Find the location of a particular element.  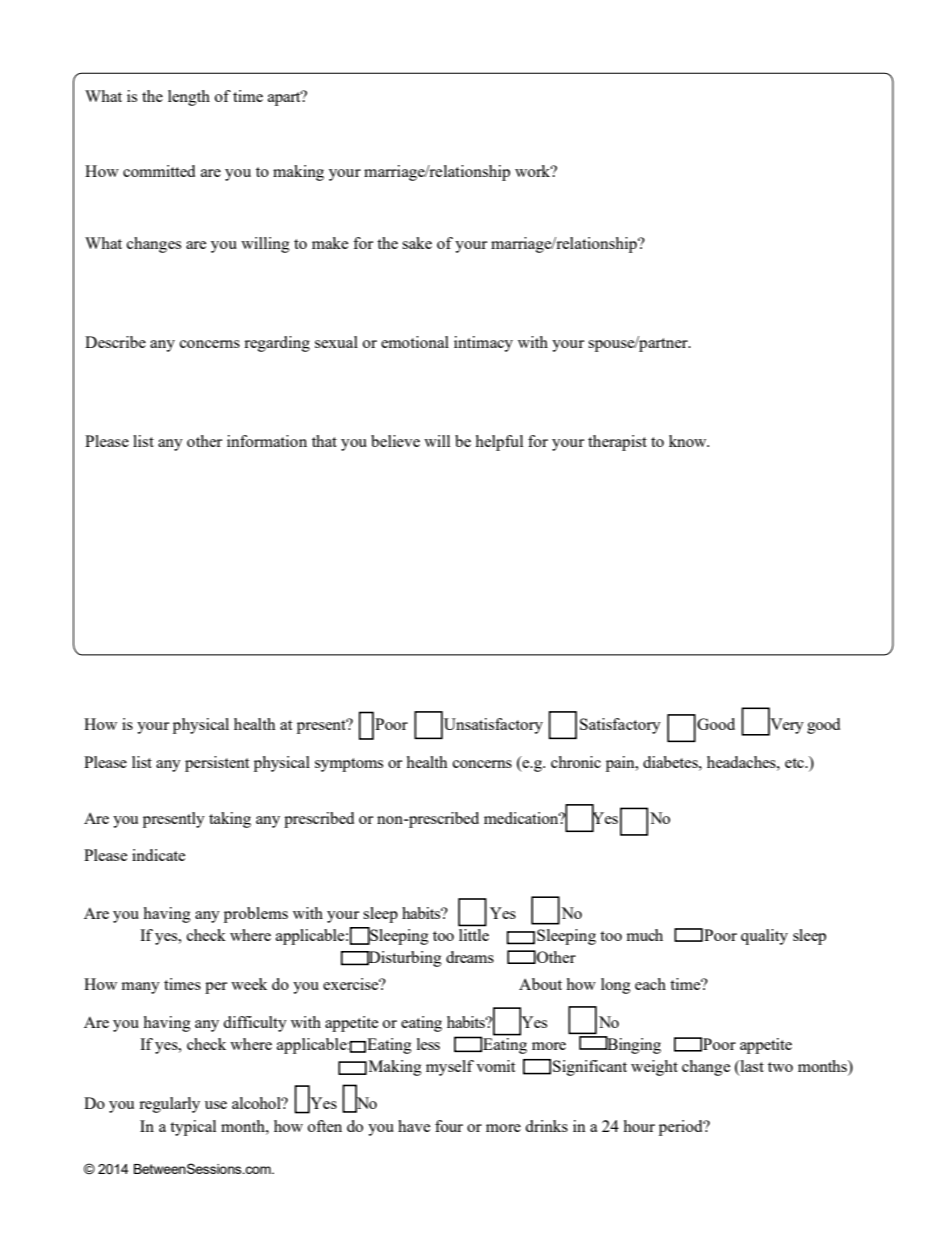

persistent is located at coordinates (217, 764).
